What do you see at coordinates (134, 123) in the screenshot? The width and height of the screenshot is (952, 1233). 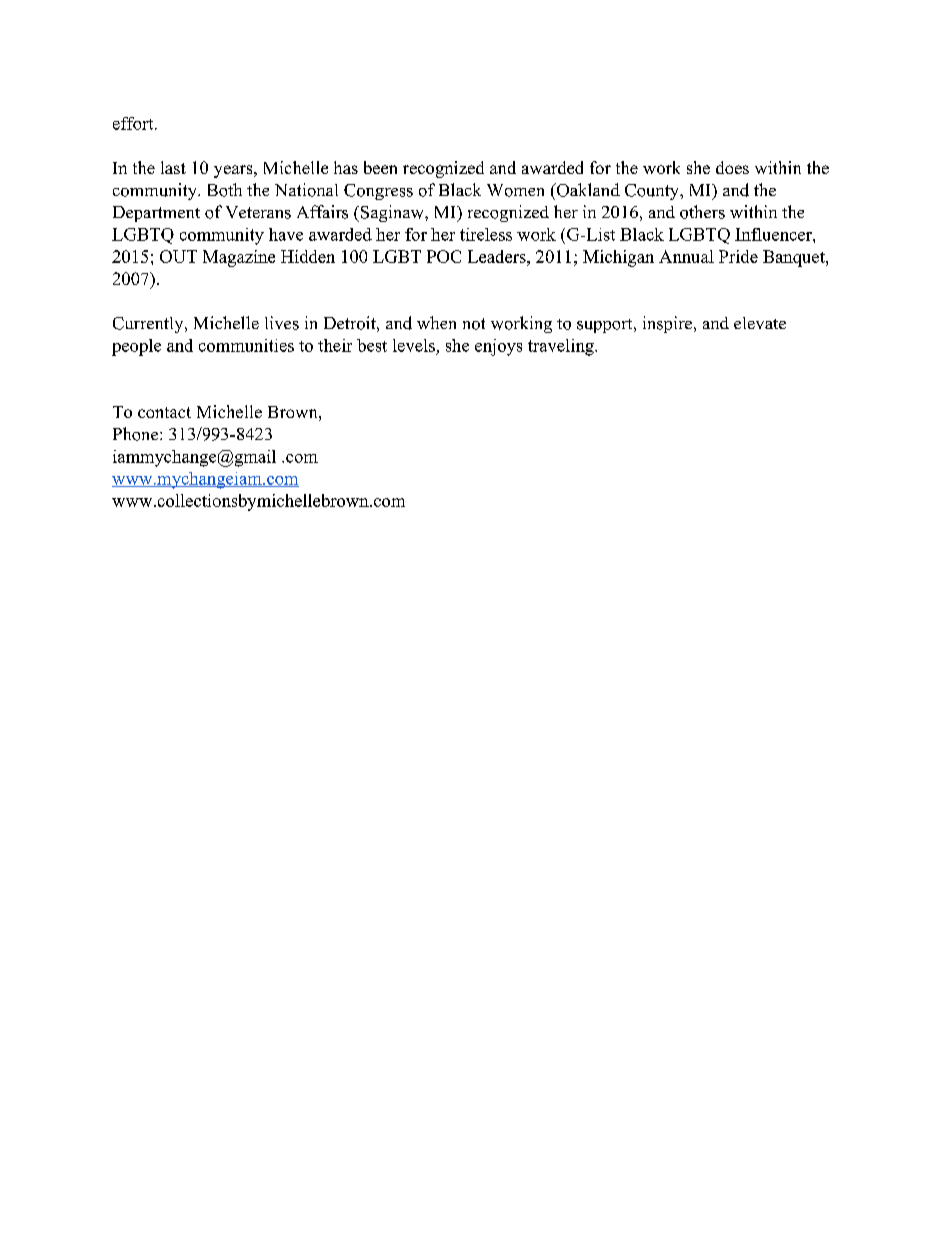 I see `effort` at bounding box center [134, 123].
